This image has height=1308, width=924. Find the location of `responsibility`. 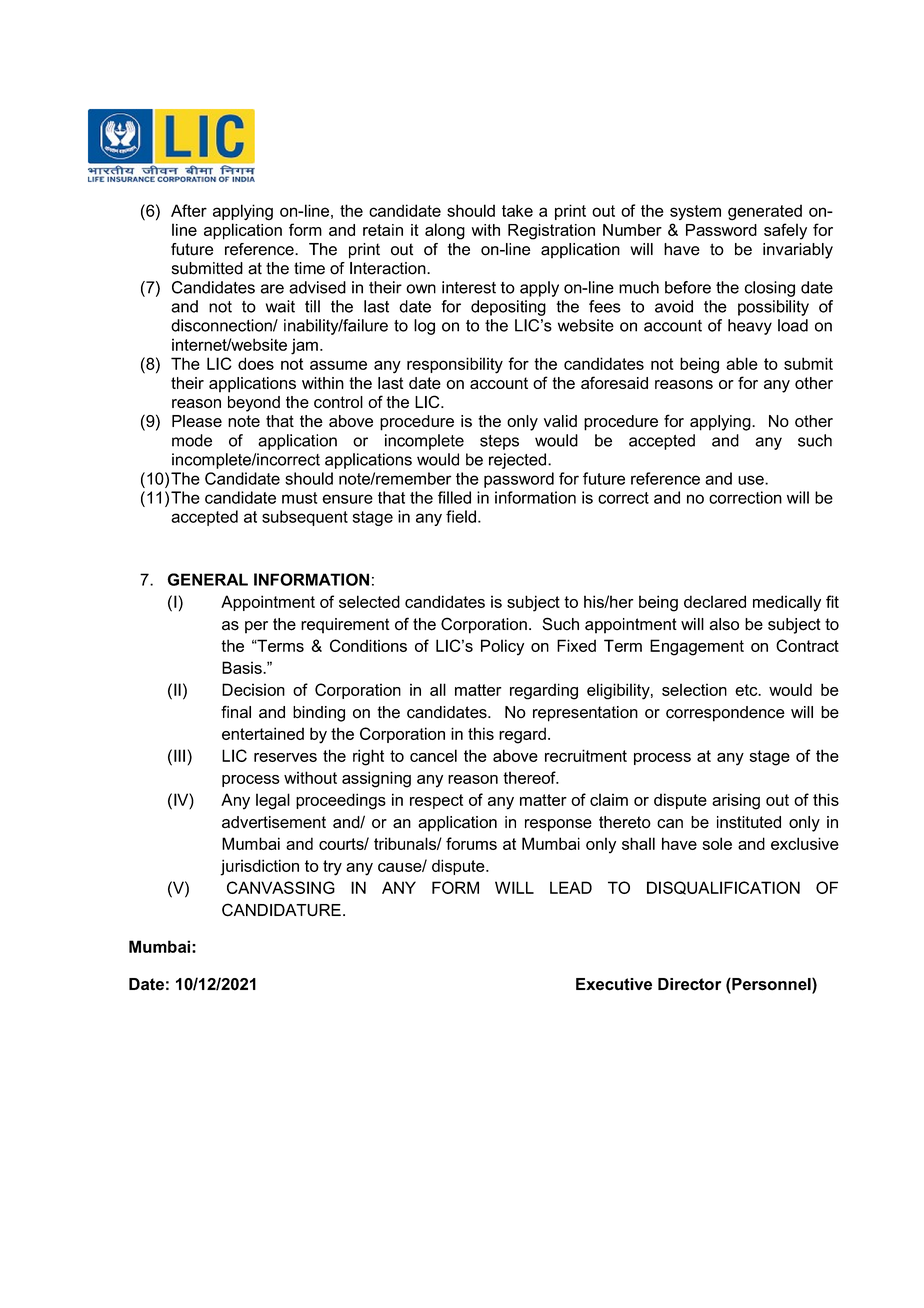

responsibility is located at coordinates (455, 365).
